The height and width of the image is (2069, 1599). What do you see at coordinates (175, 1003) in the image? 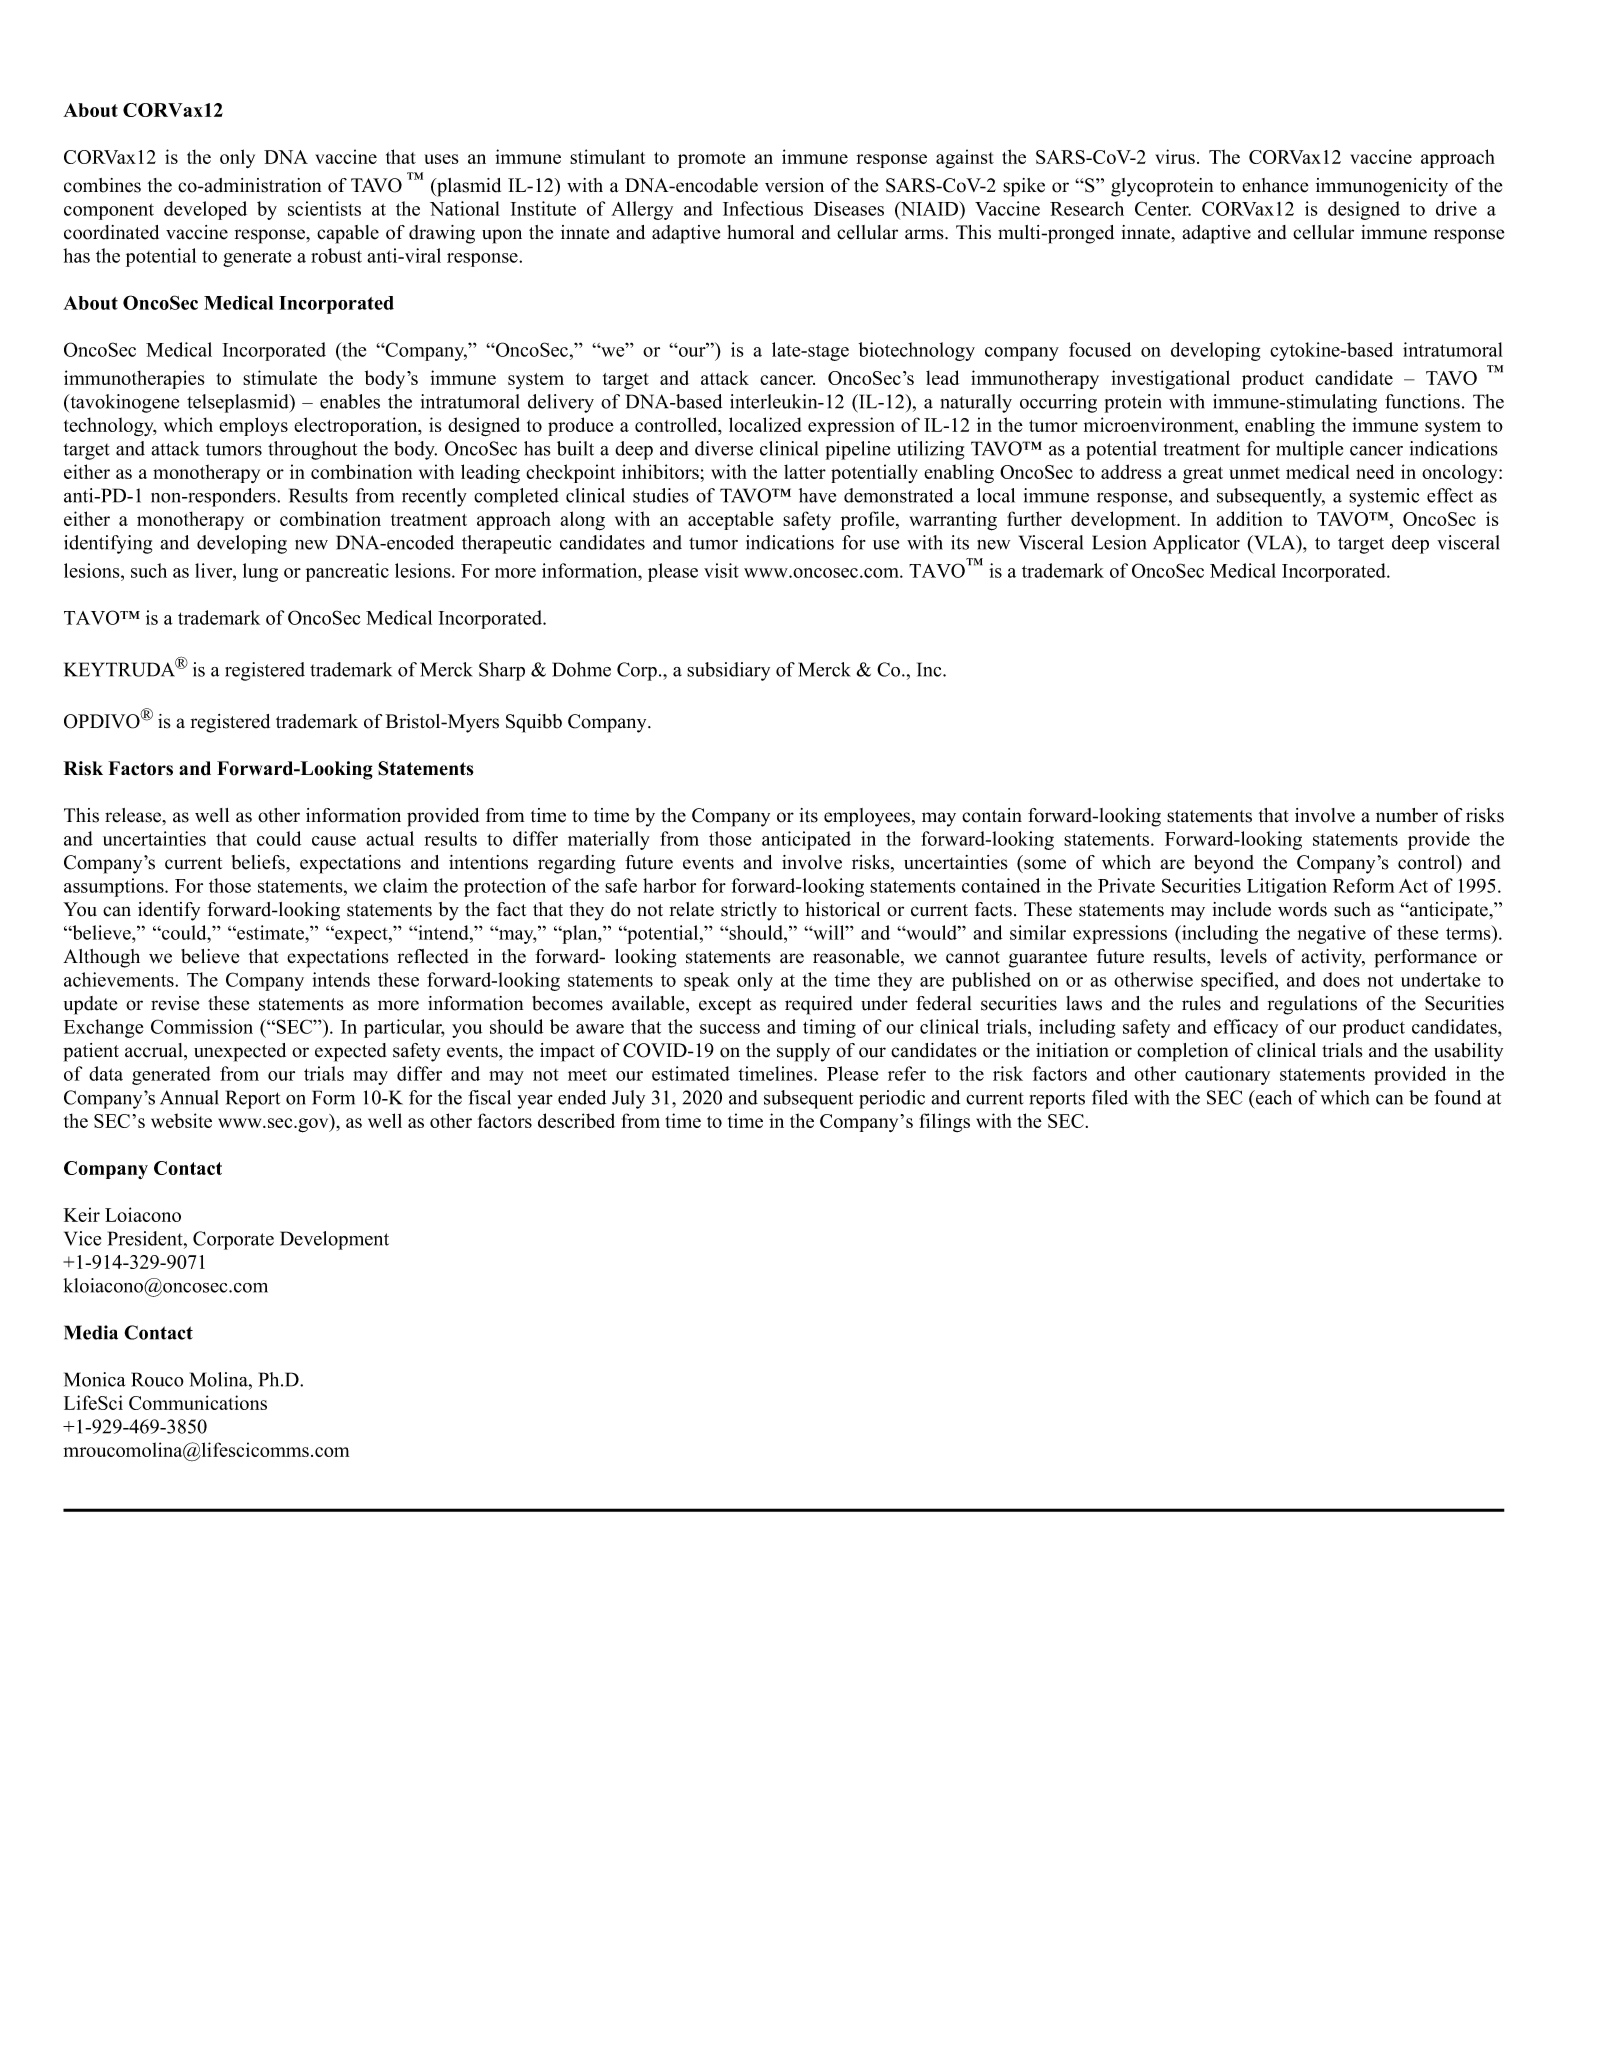
I see `revise` at bounding box center [175, 1003].
